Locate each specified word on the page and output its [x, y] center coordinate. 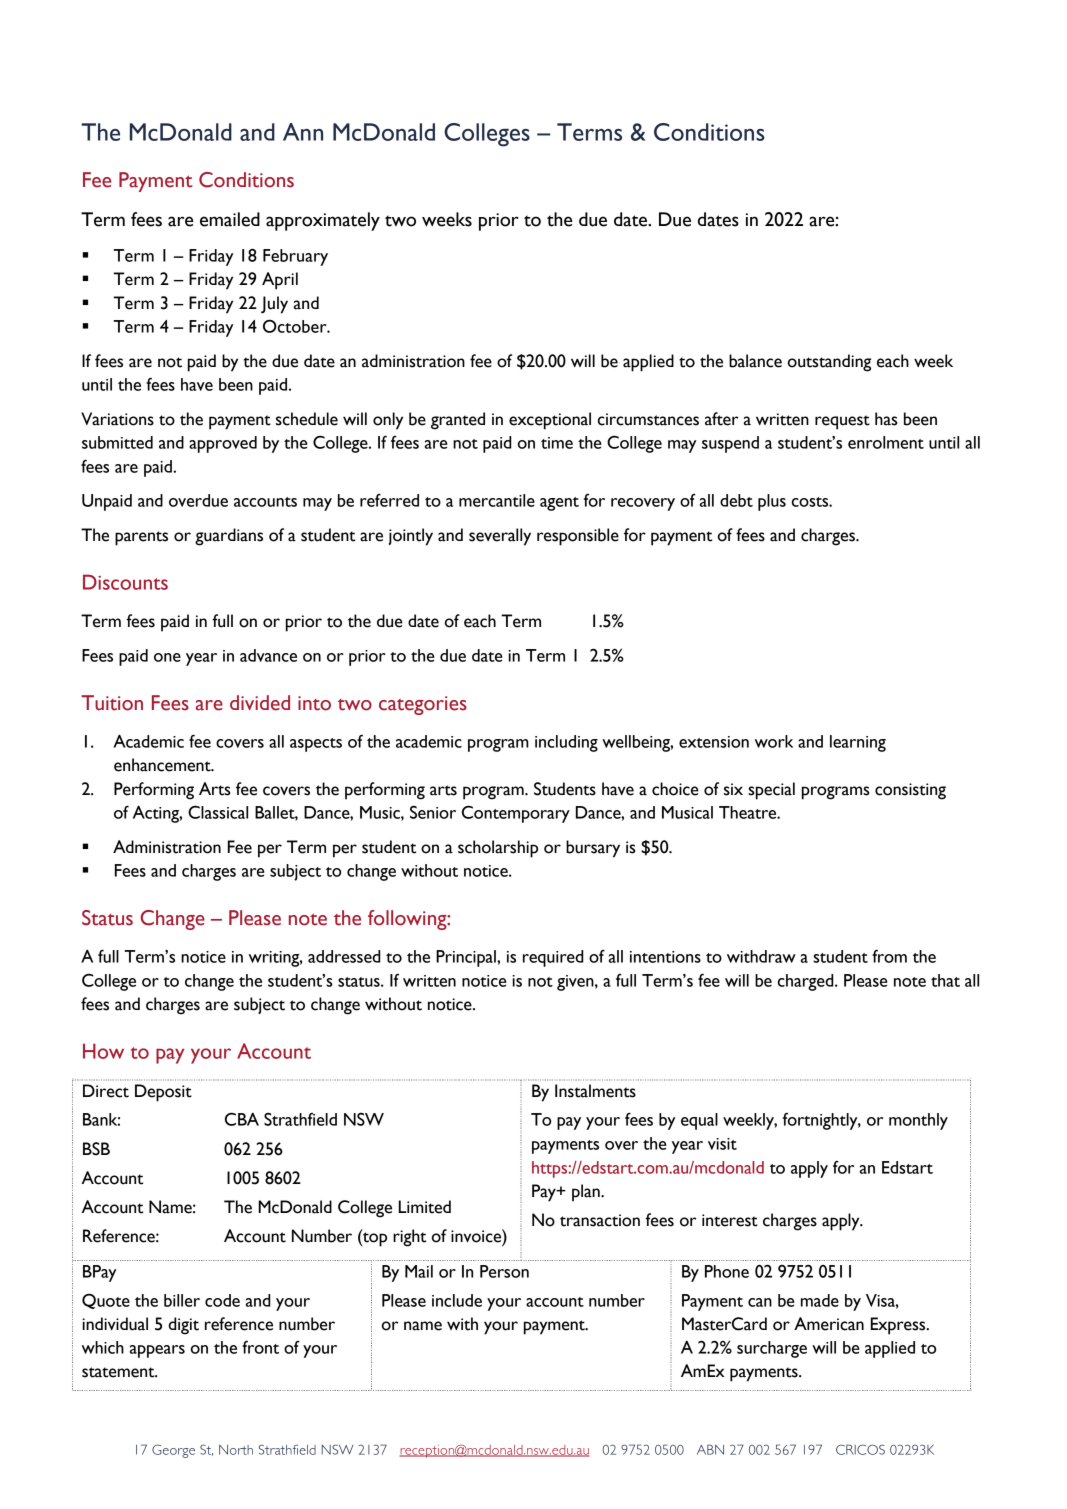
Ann [303, 132]
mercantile [497, 500]
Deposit [163, 1093]
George [173, 1451]
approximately [323, 221]
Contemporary [516, 814]
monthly [918, 1121]
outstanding [829, 363]
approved [223, 444]
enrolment [886, 442]
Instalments [595, 1091]
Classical [218, 812]
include [457, 1300]
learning [858, 743]
